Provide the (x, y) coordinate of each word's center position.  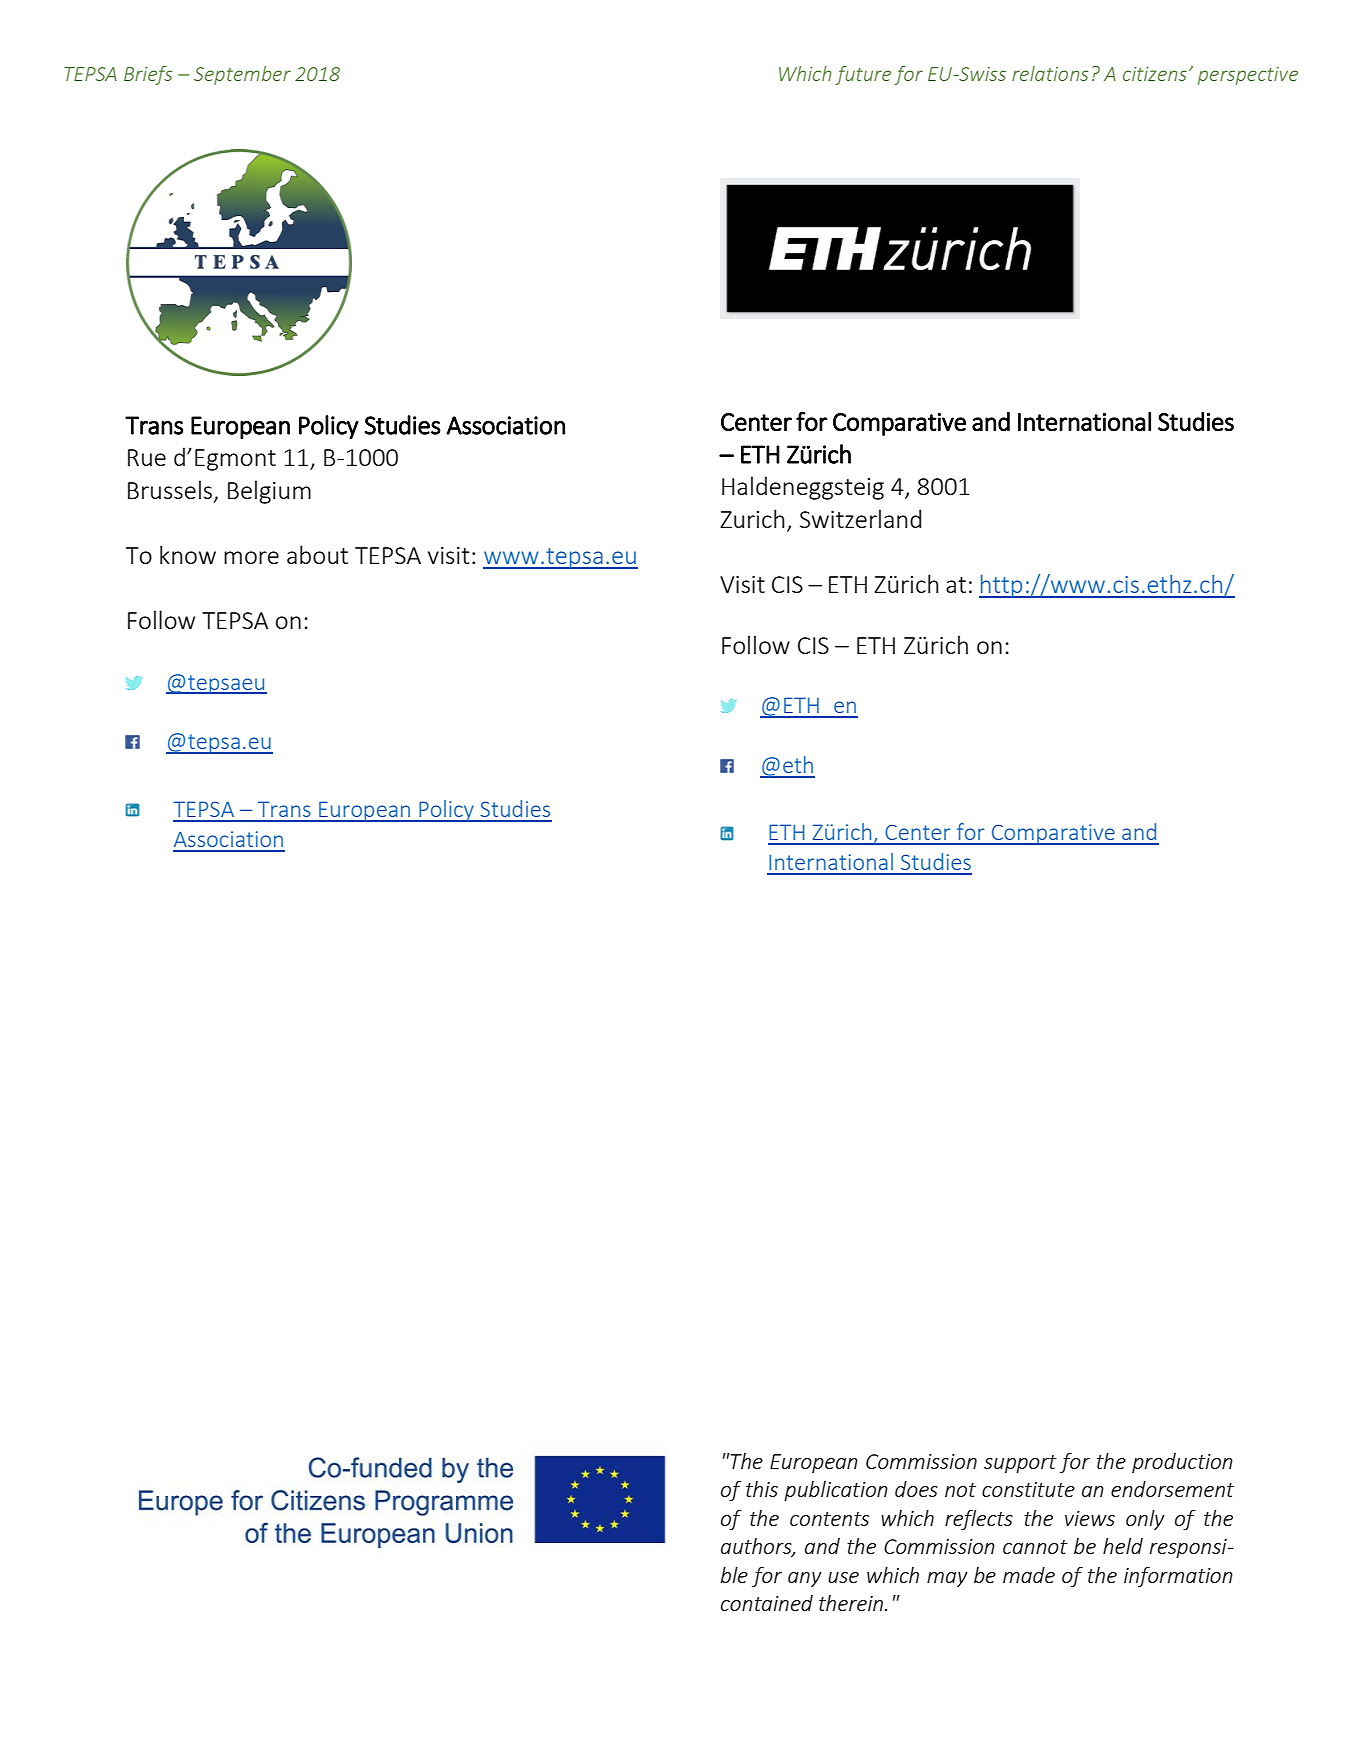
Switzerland (860, 518)
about (317, 554)
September (242, 75)
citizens (1155, 74)
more (251, 557)
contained (767, 1603)
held (1123, 1546)
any (805, 1579)
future (863, 75)
